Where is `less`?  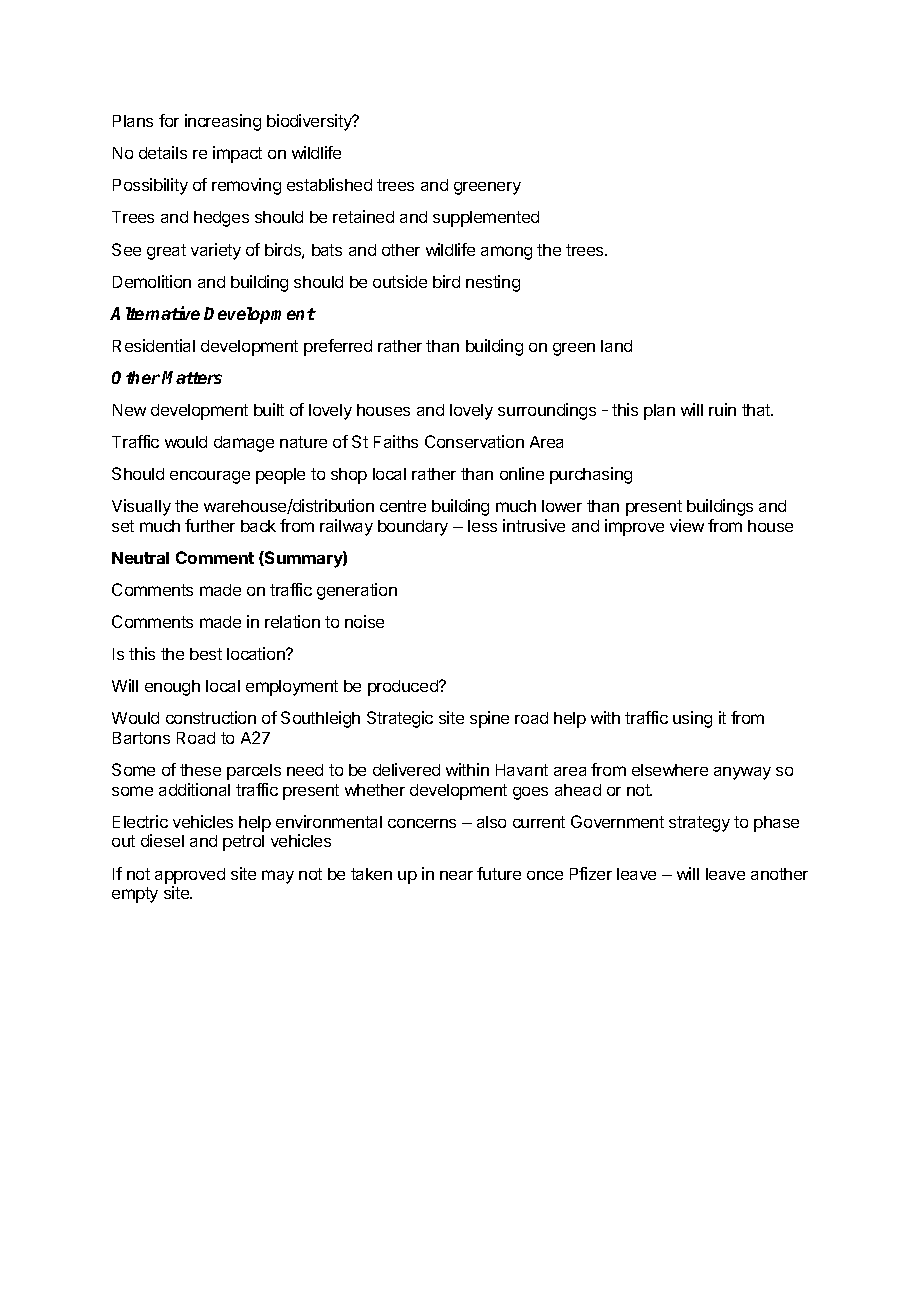 less is located at coordinates (482, 526).
